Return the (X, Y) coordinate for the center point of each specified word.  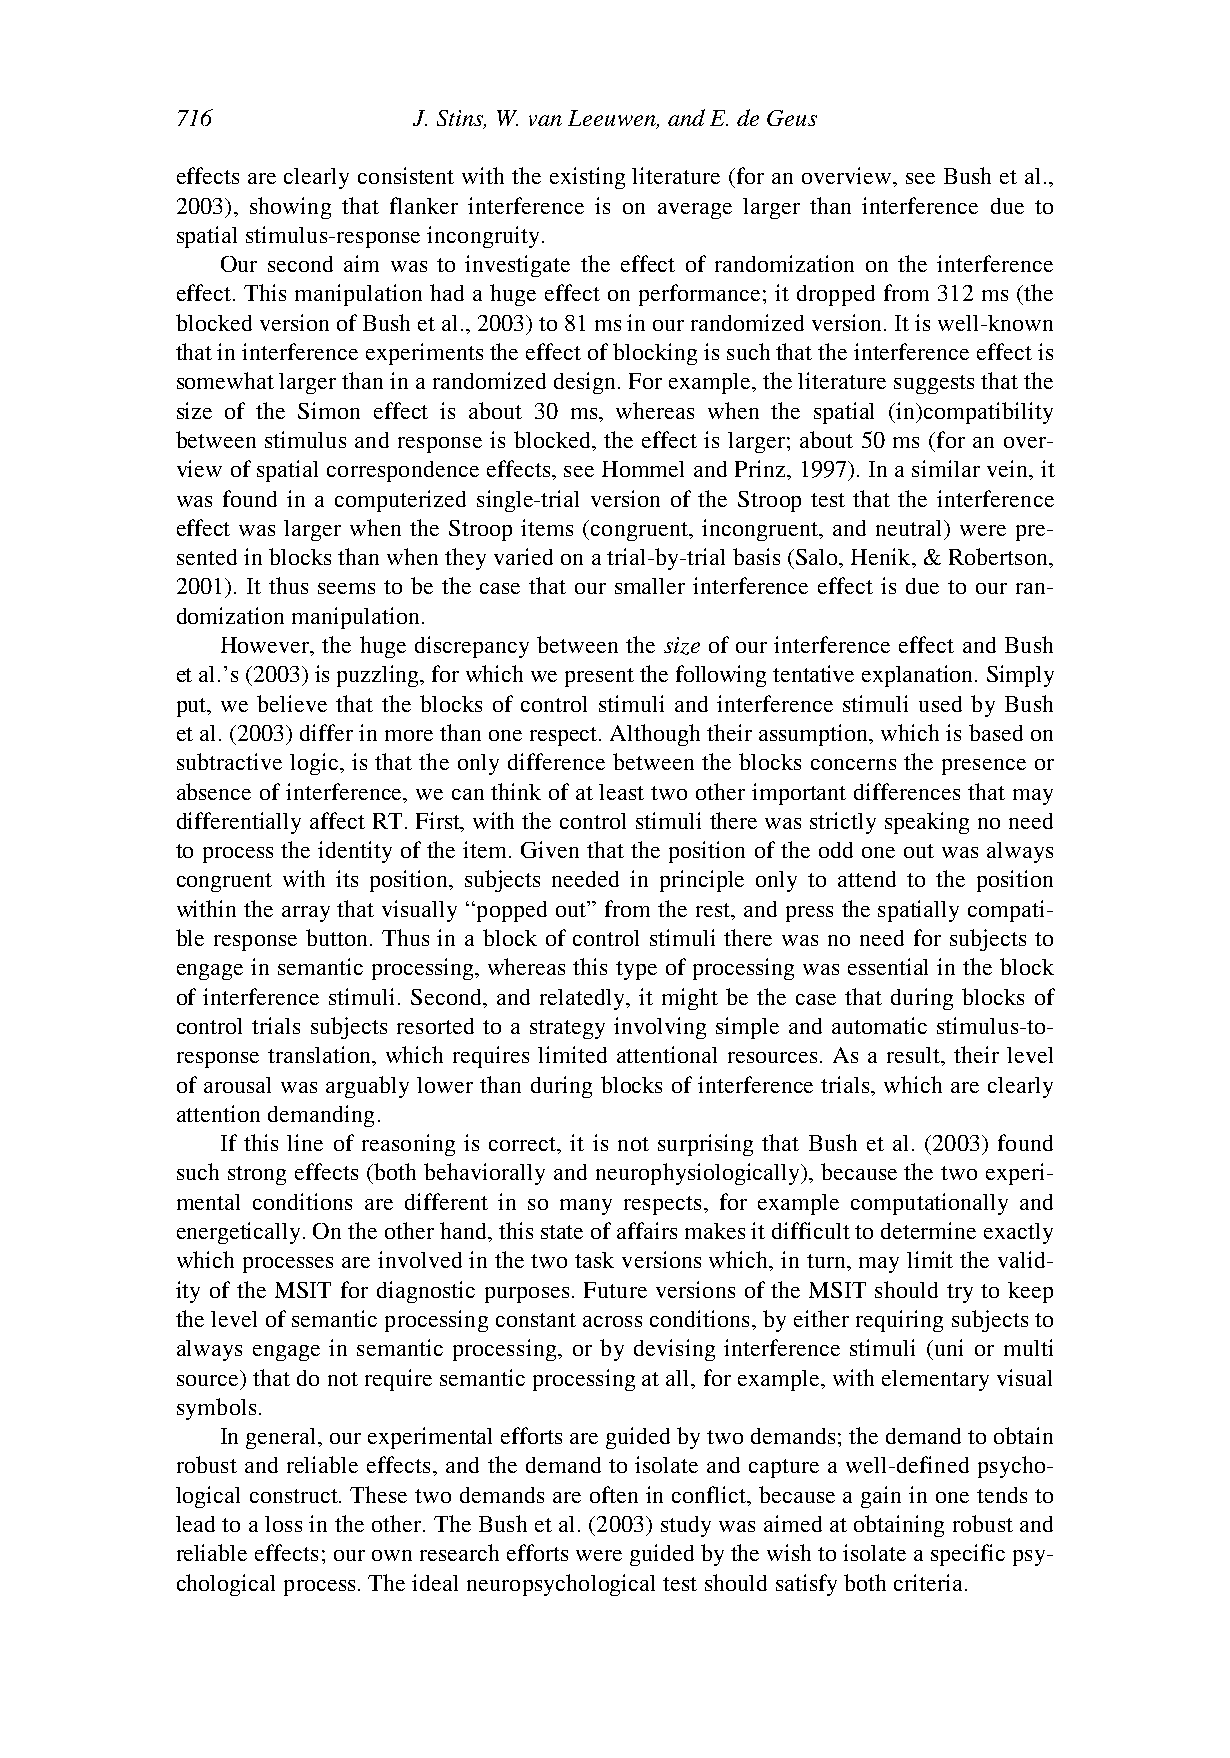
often (614, 1494)
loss (283, 1524)
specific (968, 1555)
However (266, 646)
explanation (919, 676)
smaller (650, 586)
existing (587, 178)
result (915, 1056)
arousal (237, 1085)
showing (290, 208)
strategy (567, 1029)
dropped (836, 295)
